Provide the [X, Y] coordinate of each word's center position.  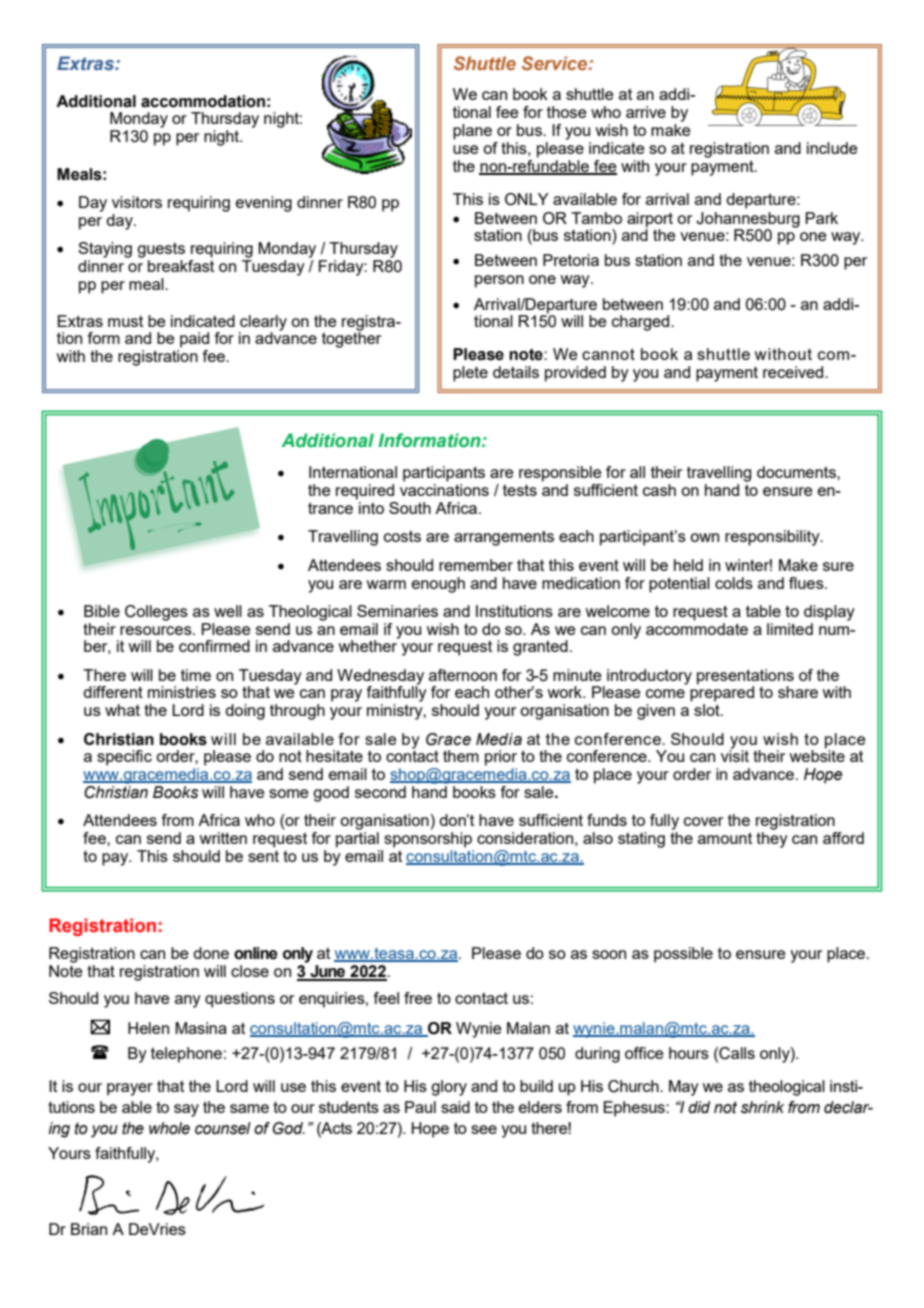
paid [194, 340]
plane [472, 132]
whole [169, 1128]
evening [264, 204]
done [211, 953]
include [832, 148]
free [418, 998]
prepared [722, 693]
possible [683, 955]
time [196, 675]
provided [575, 374]
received [794, 372]
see [484, 1129]
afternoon [463, 675]
